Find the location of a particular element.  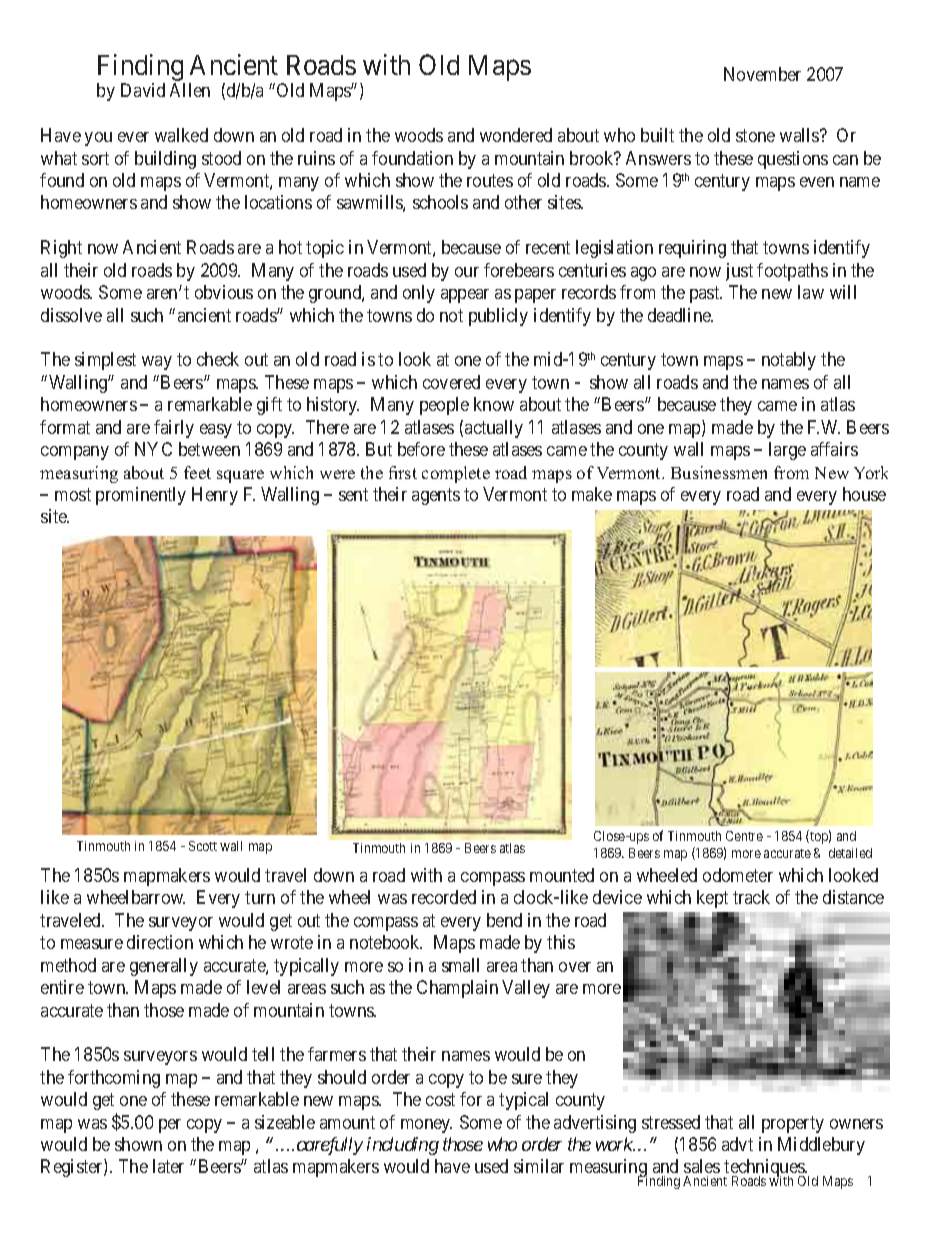

wondered is located at coordinates (516, 135).
